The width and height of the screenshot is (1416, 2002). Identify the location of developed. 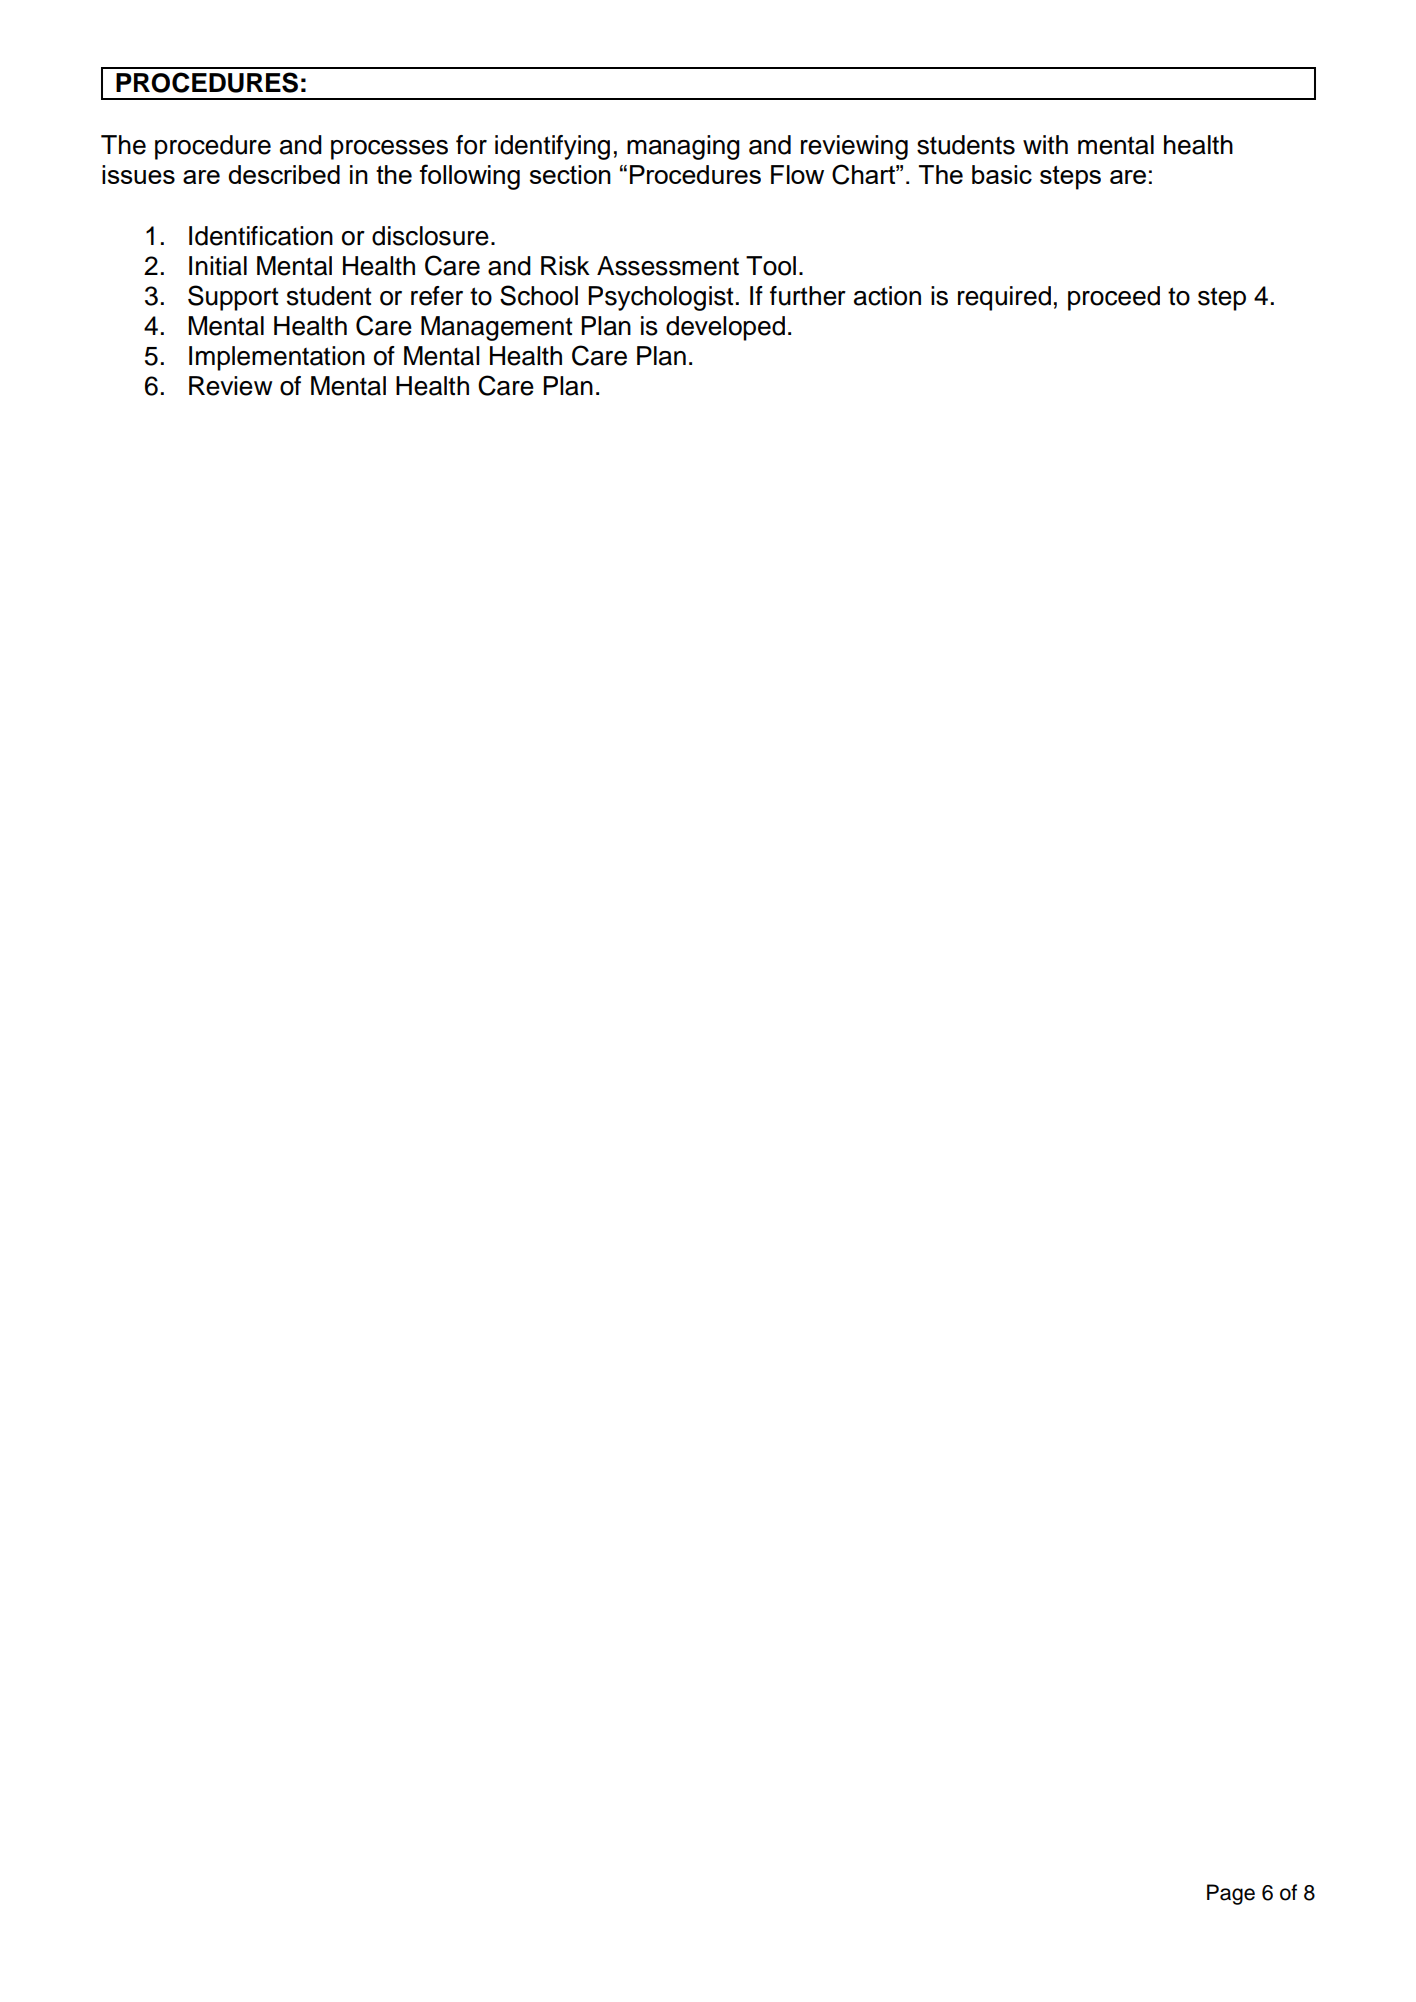
(725, 328).
